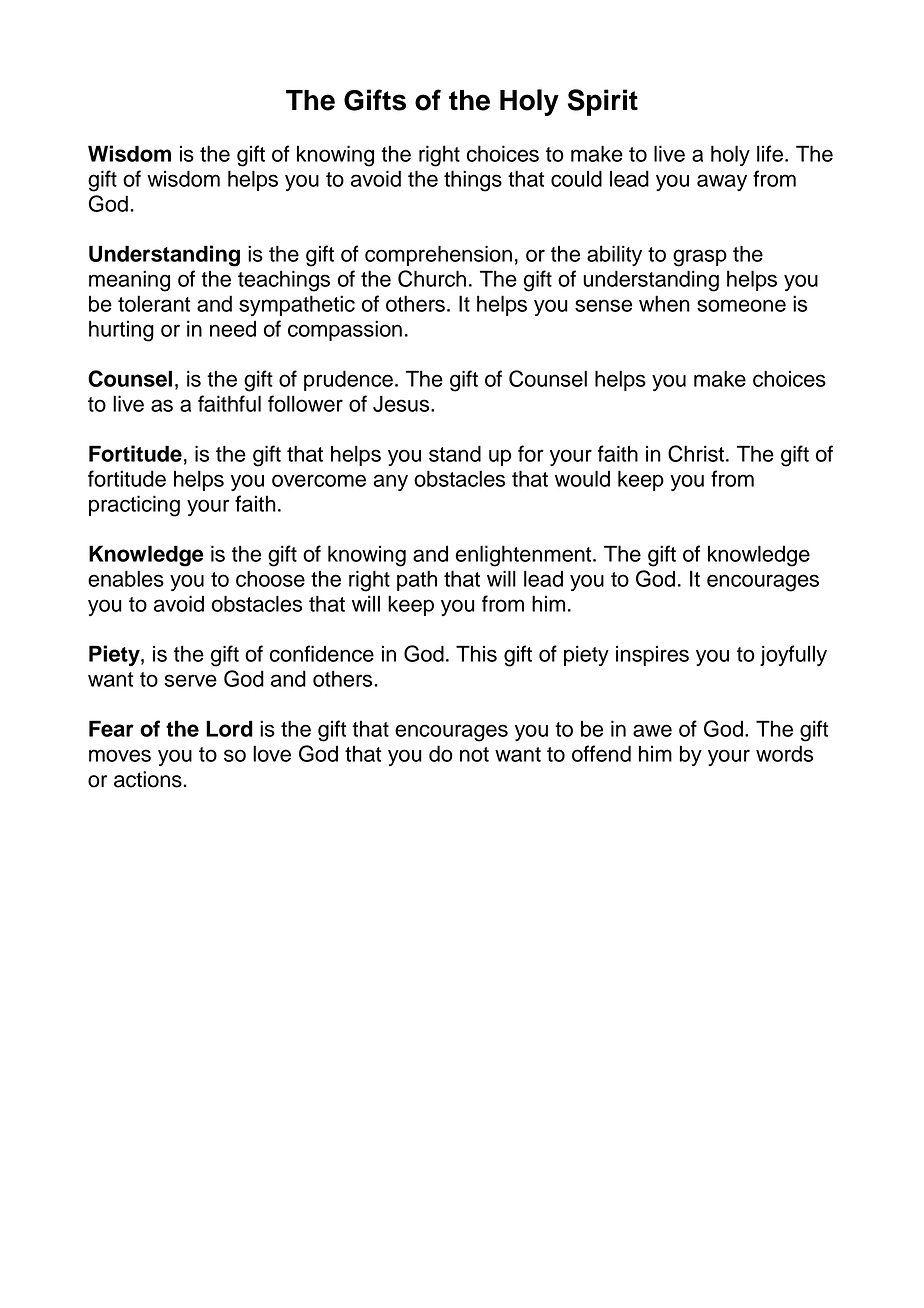 The width and height of the document is (924, 1308). Describe the element at coordinates (154, 303) in the document. I see `tolerant` at that location.
